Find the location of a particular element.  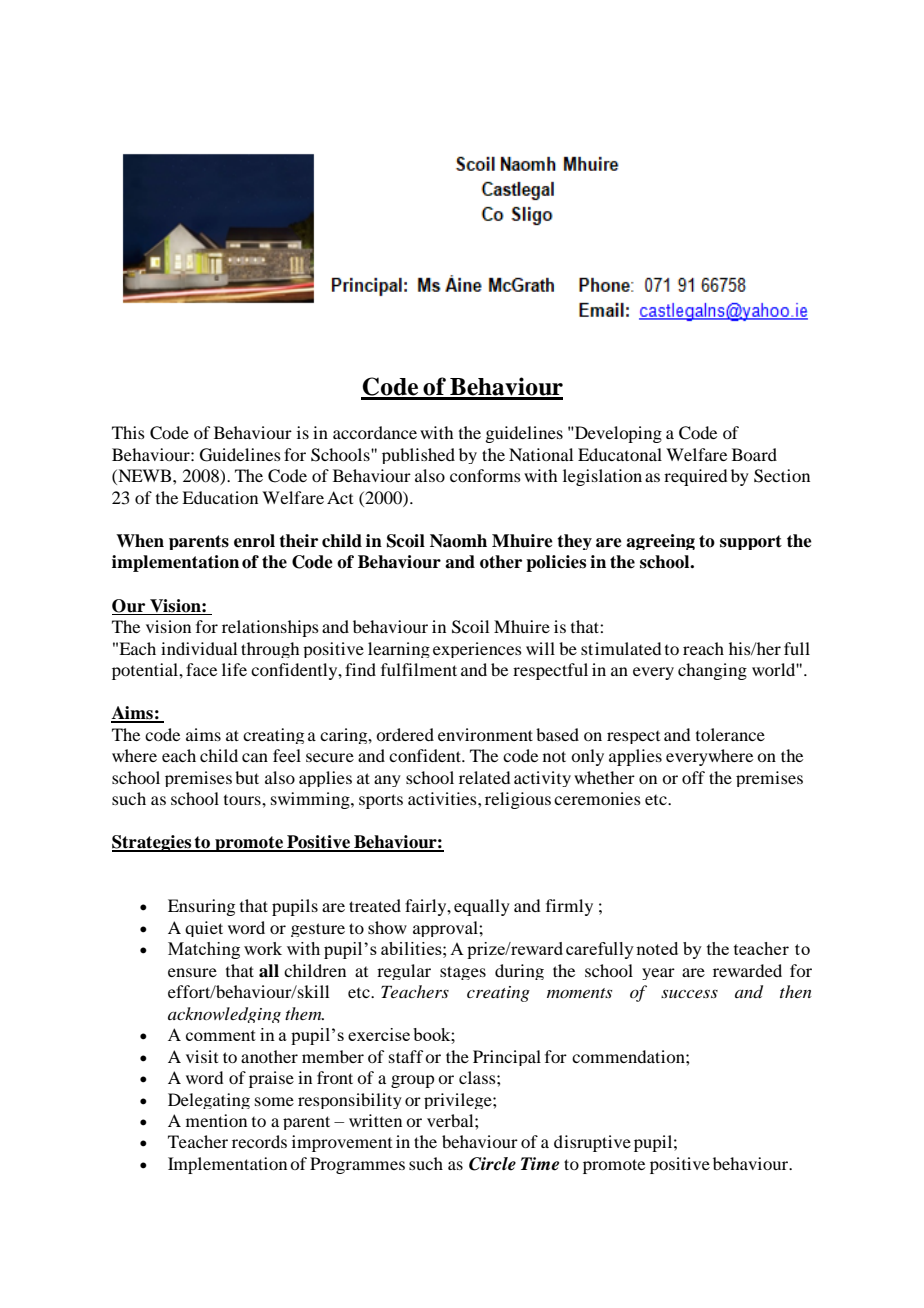

Board is located at coordinates (754, 454).
